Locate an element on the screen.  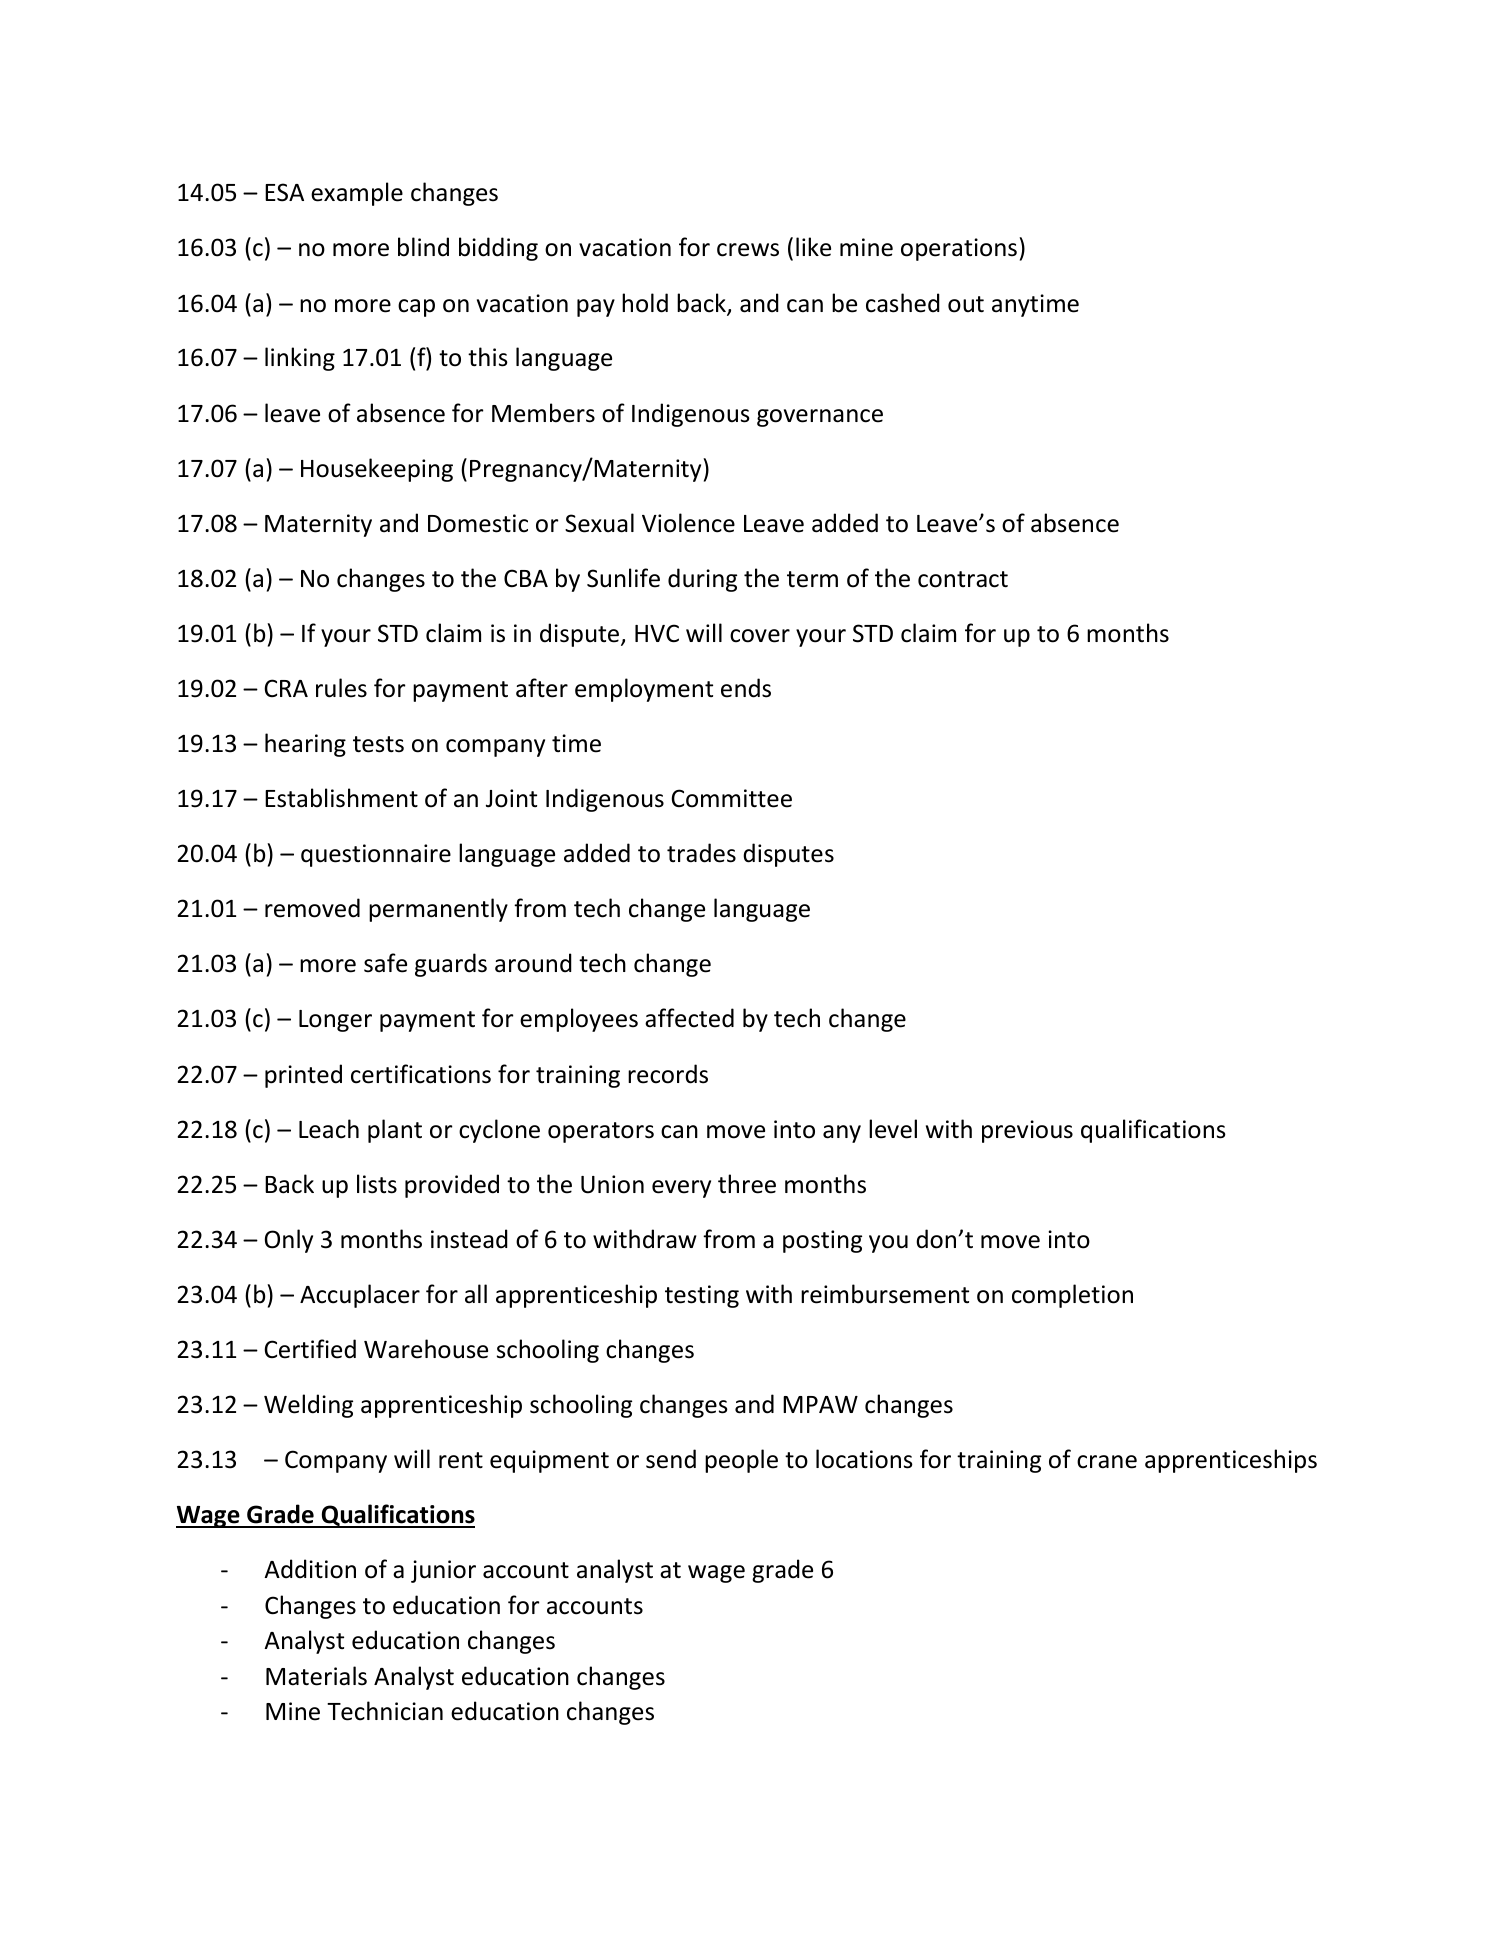
contract is located at coordinates (963, 579).
